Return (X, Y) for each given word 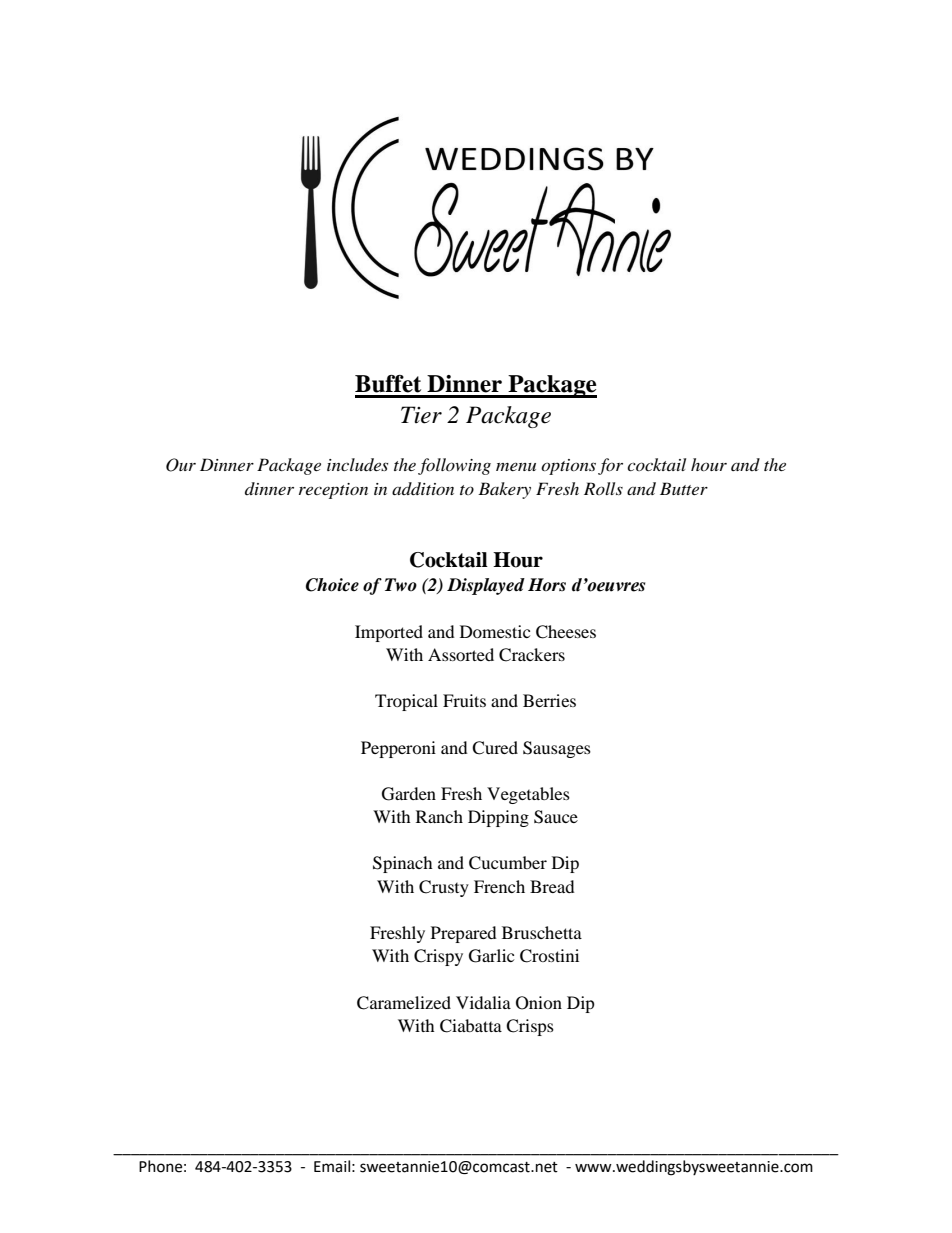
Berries (549, 700)
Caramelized (404, 1003)
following (454, 466)
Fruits (464, 700)
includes (357, 464)
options (568, 467)
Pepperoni (398, 749)
